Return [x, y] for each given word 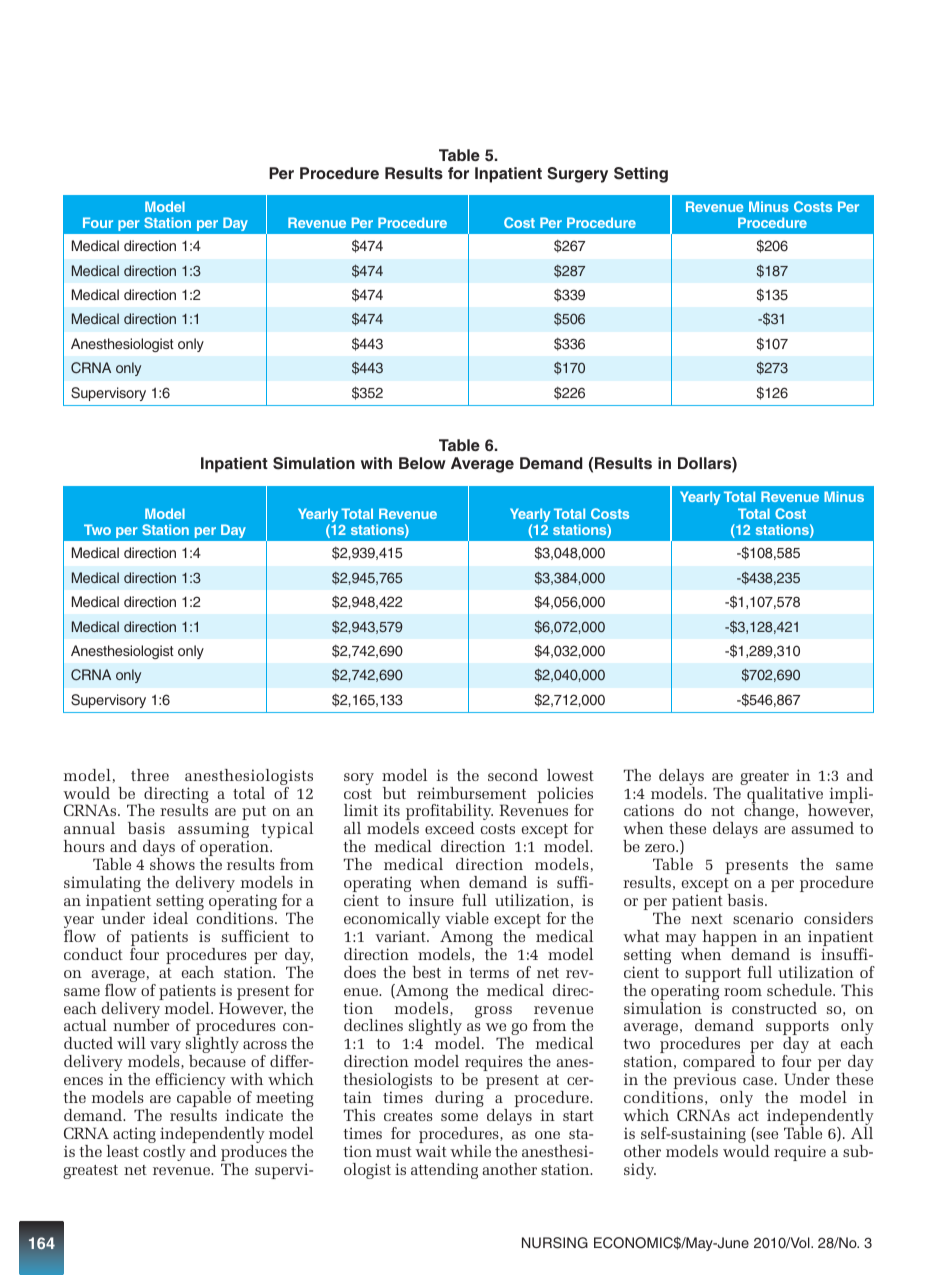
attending [444, 1171]
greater [764, 779]
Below [422, 463]
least [123, 1151]
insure [431, 900]
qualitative [784, 795]
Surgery [578, 175]
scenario [763, 918]
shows [172, 864]
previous [704, 1082]
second [513, 775]
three [150, 775]
